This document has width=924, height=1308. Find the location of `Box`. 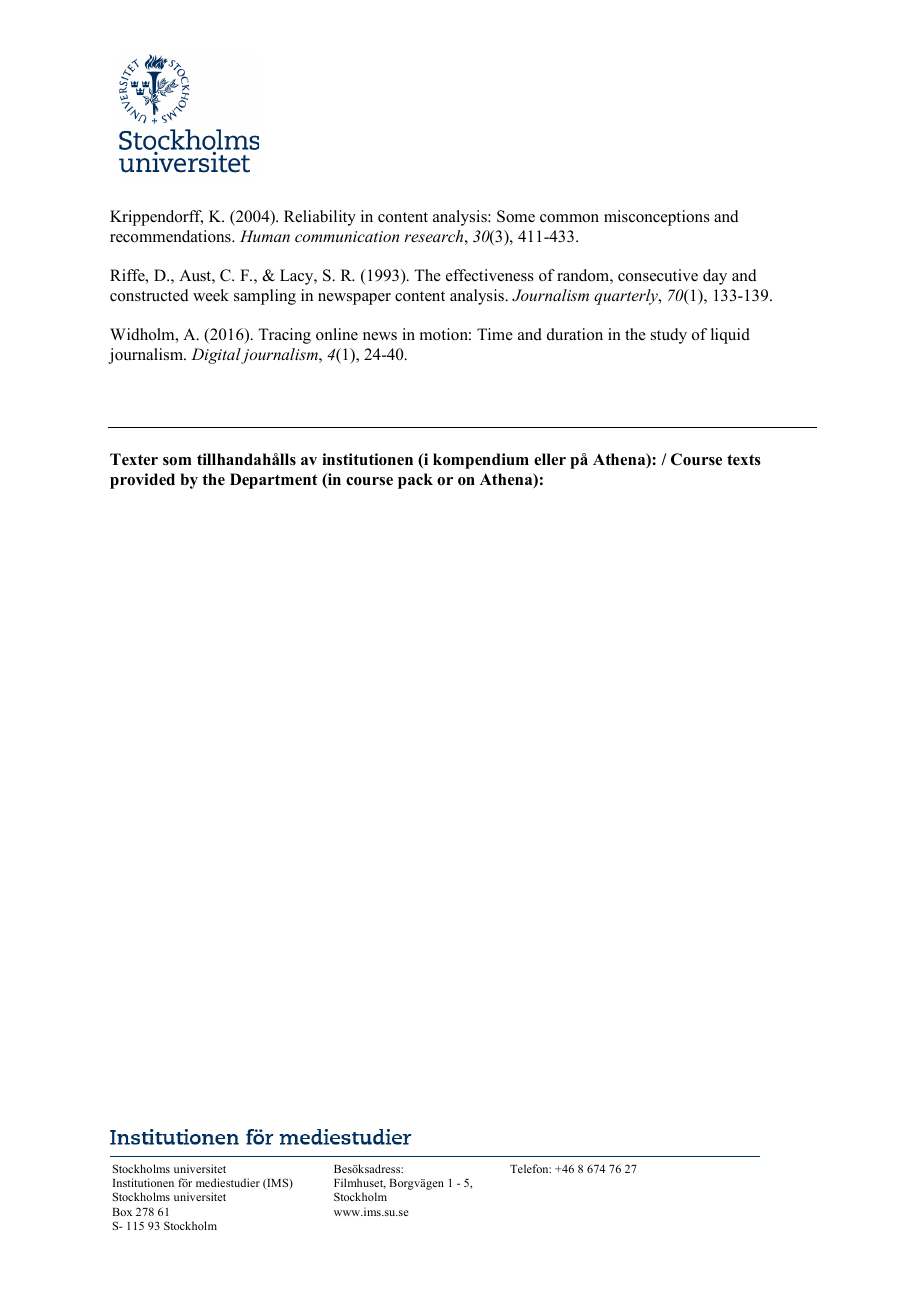

Box is located at coordinates (122, 1212).
